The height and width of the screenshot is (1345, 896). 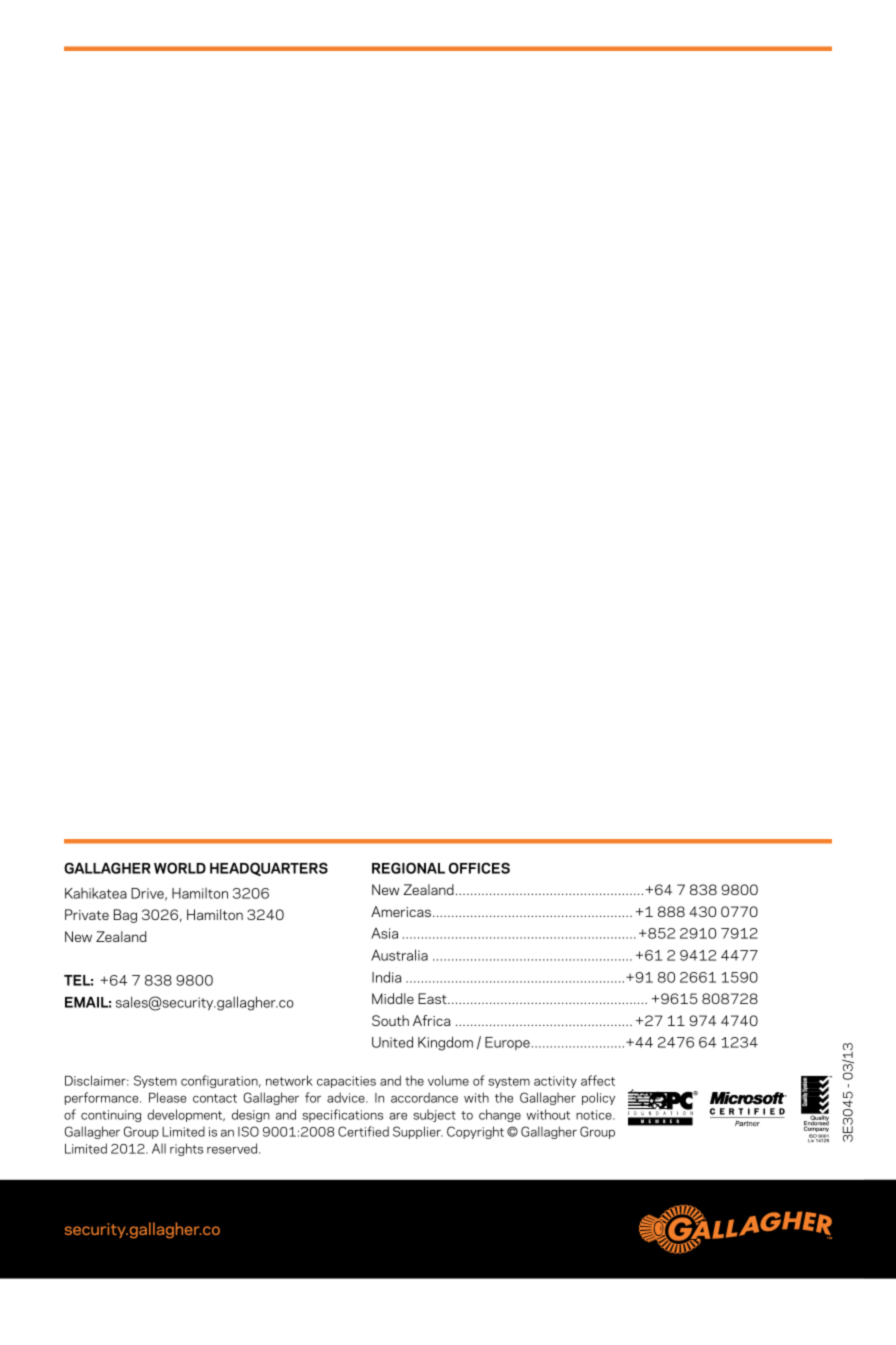 What do you see at coordinates (555, 1082) in the screenshot?
I see `activity` at bounding box center [555, 1082].
